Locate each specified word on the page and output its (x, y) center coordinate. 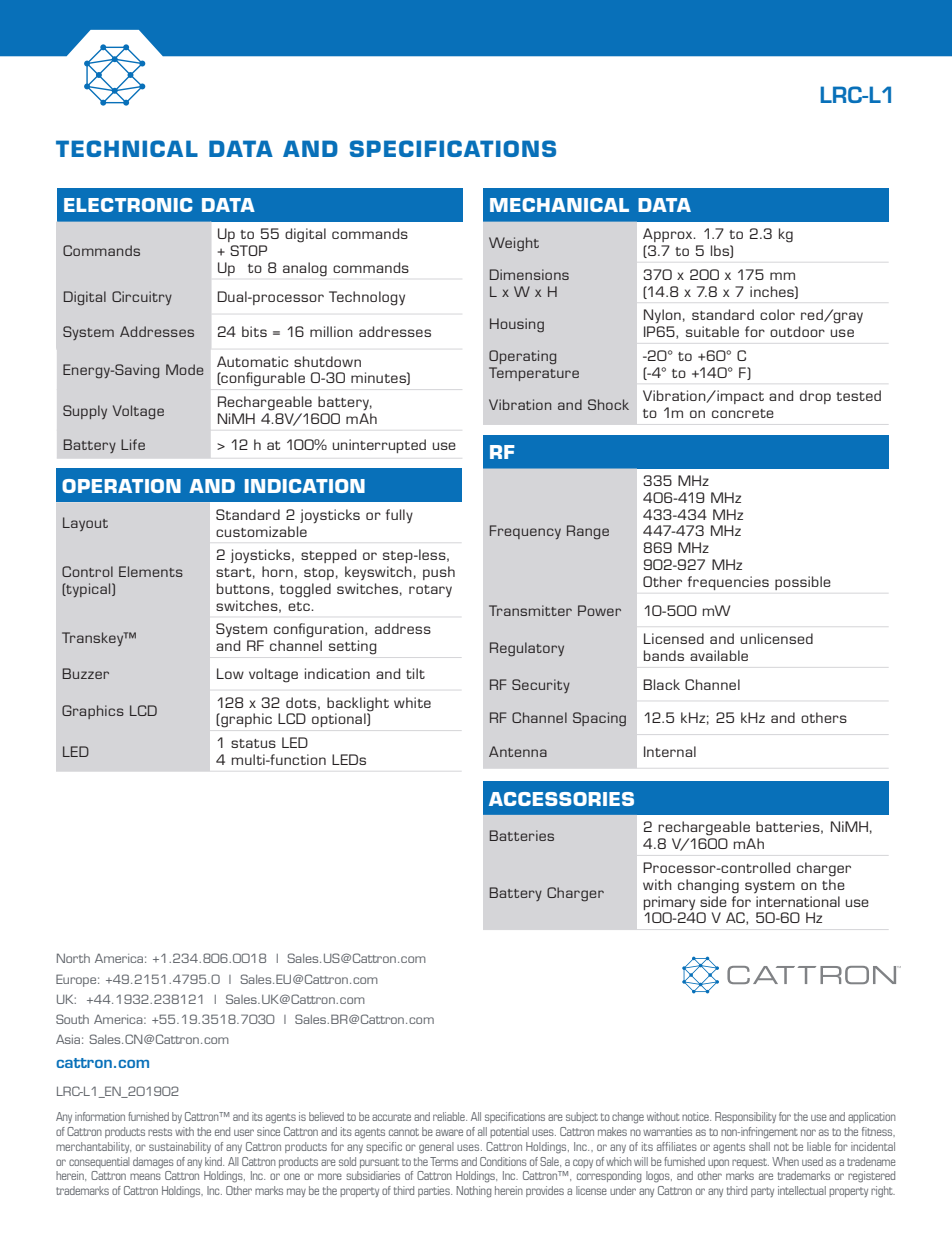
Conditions (503, 1161)
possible (803, 583)
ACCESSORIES (561, 799)
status (253, 743)
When (785, 1161)
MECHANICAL (559, 205)
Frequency (525, 532)
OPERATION (121, 486)
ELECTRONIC (128, 205)
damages (153, 1163)
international (798, 901)
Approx (669, 235)
